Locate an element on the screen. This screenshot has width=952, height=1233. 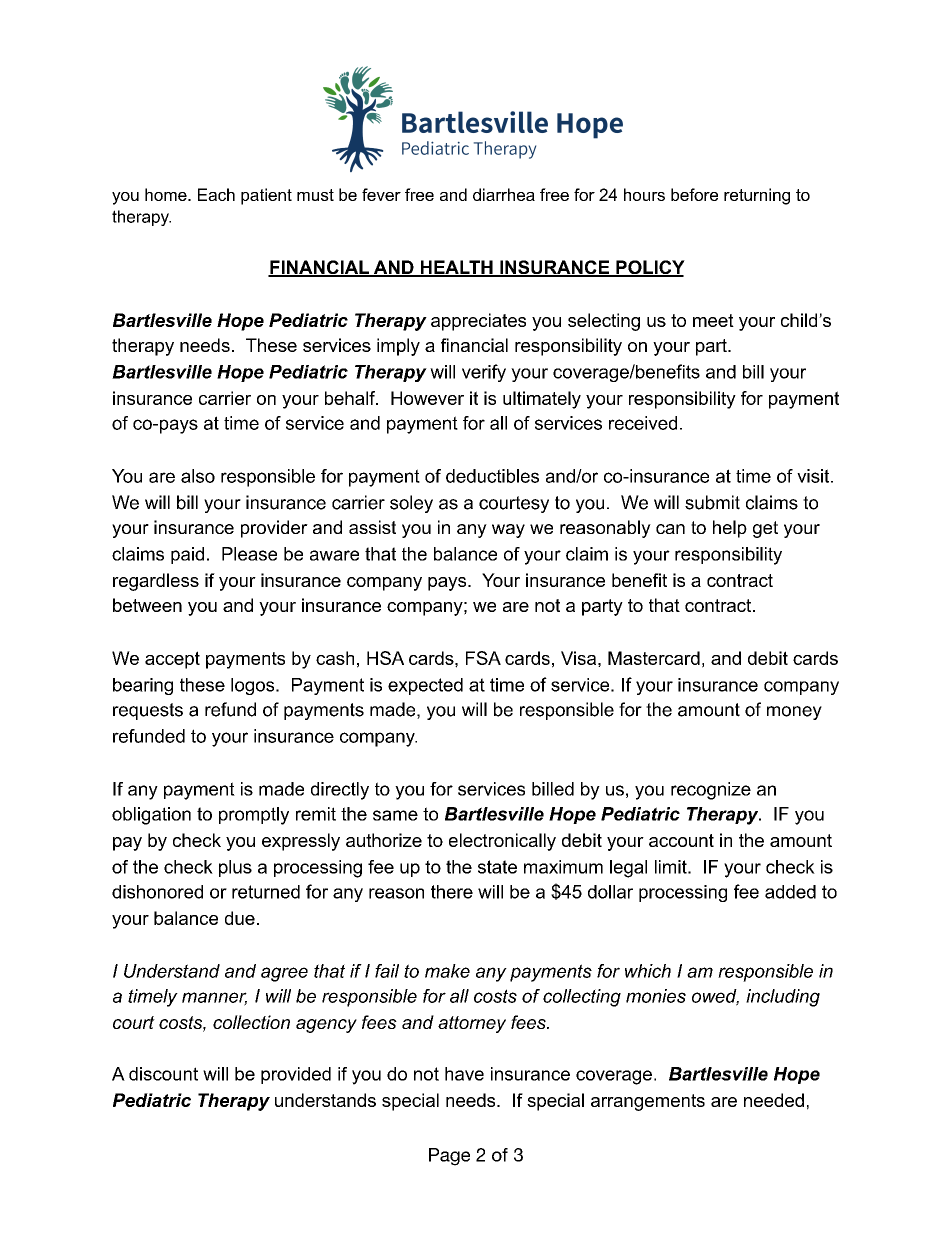
there is located at coordinates (452, 892).
